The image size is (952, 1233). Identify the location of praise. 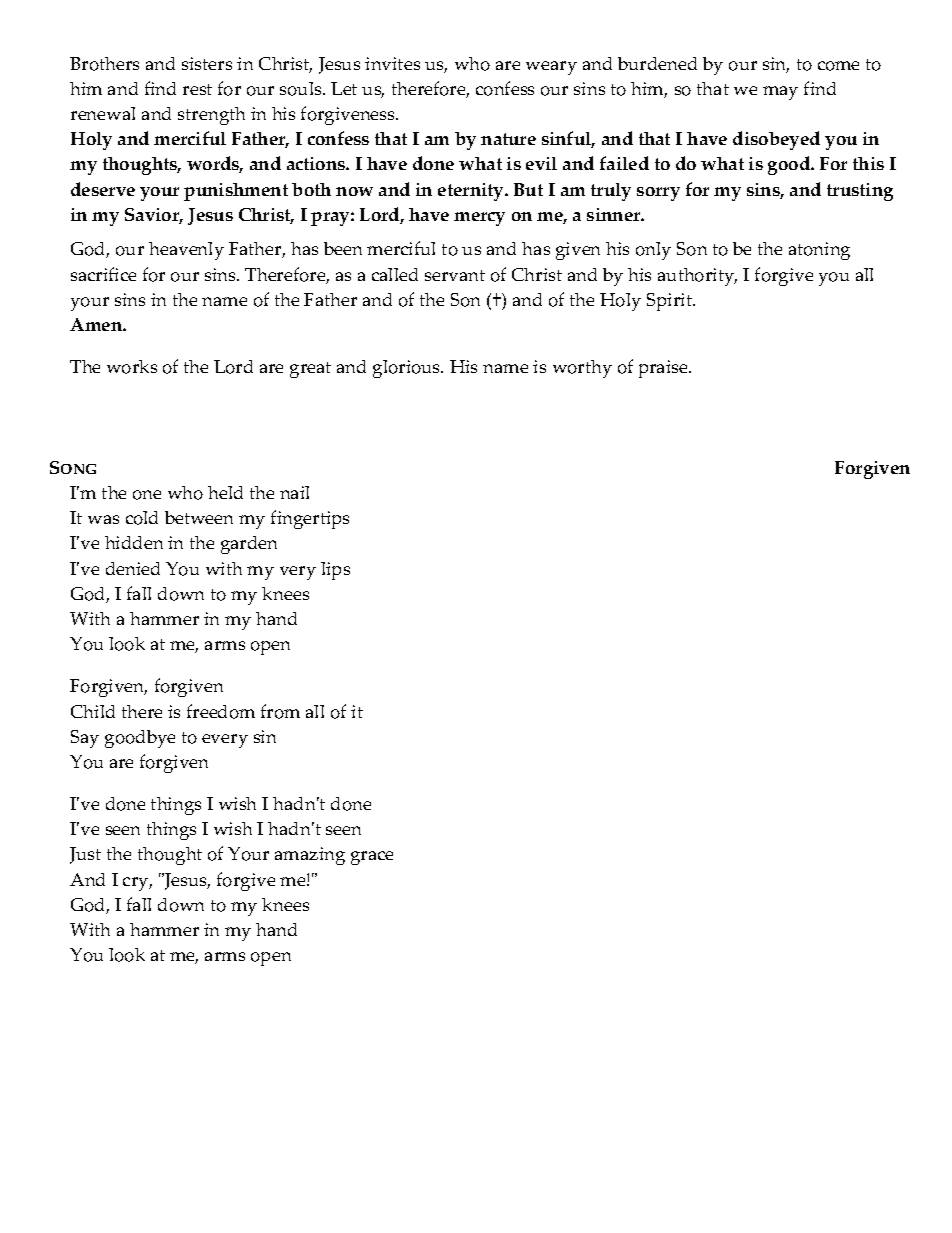
(664, 369).
